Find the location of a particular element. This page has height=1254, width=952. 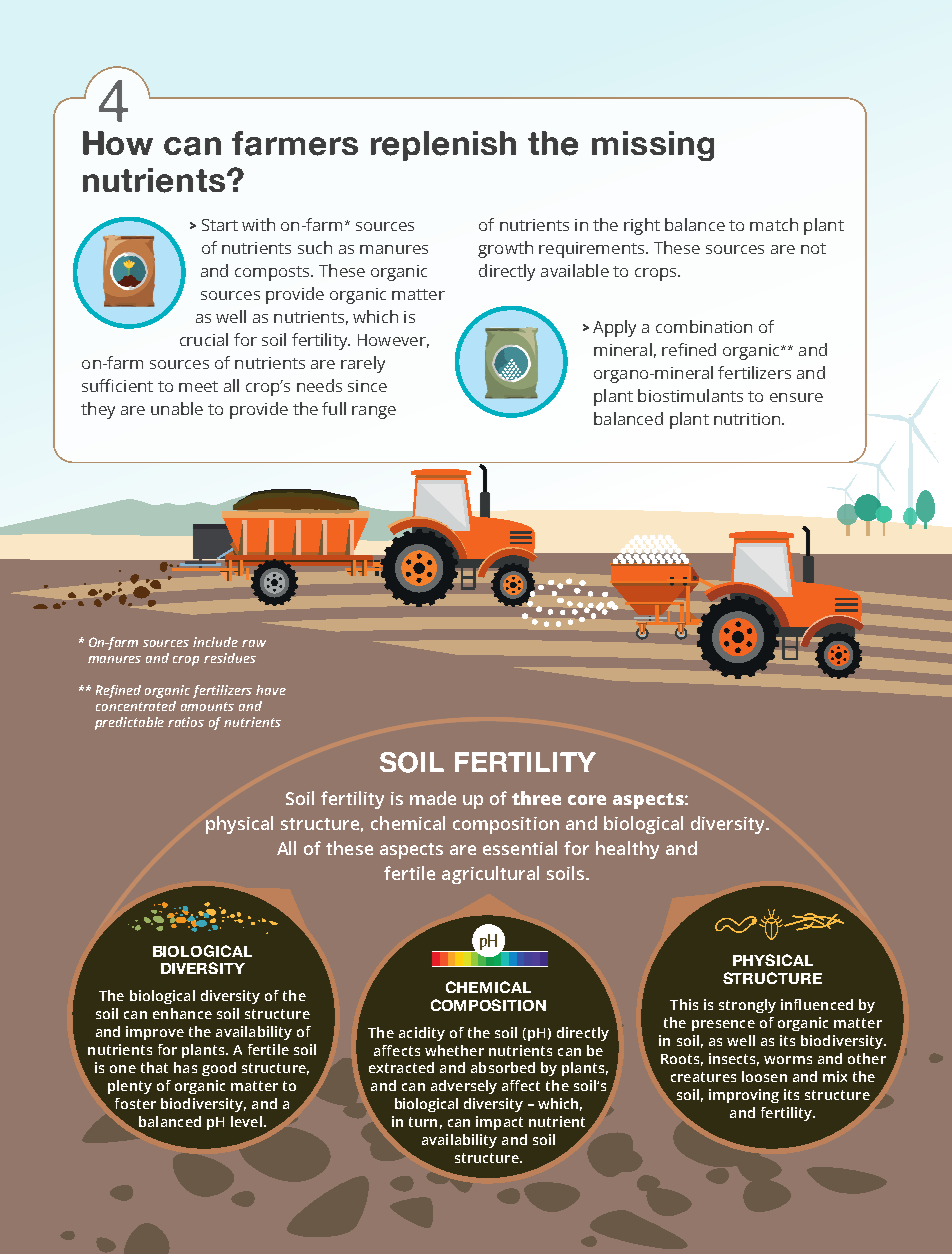

match is located at coordinates (774, 224).
